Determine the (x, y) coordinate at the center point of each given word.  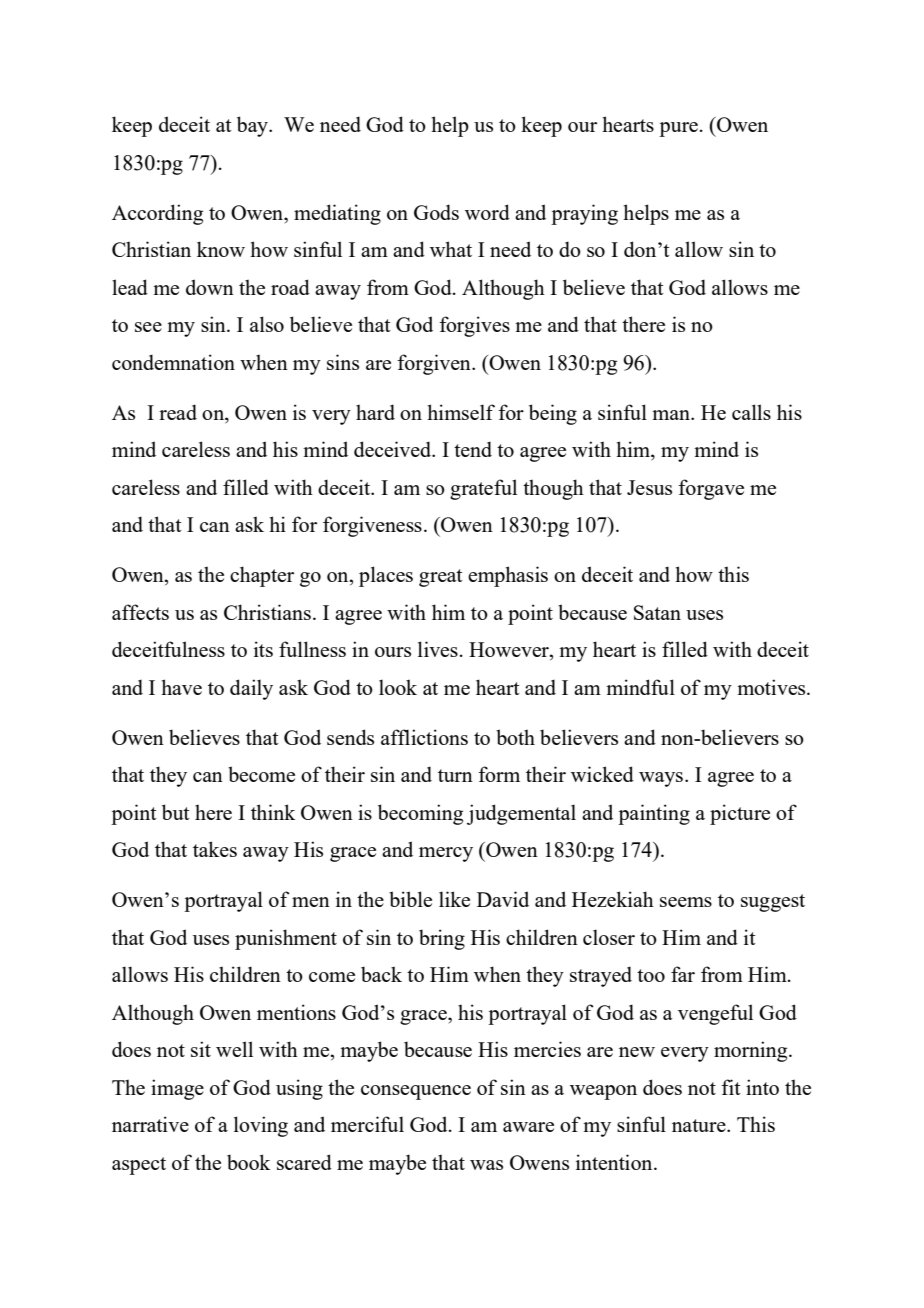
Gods (436, 212)
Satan (657, 612)
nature (700, 1125)
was (486, 1165)
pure (678, 129)
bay (253, 126)
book (248, 1162)
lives (438, 649)
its (263, 649)
